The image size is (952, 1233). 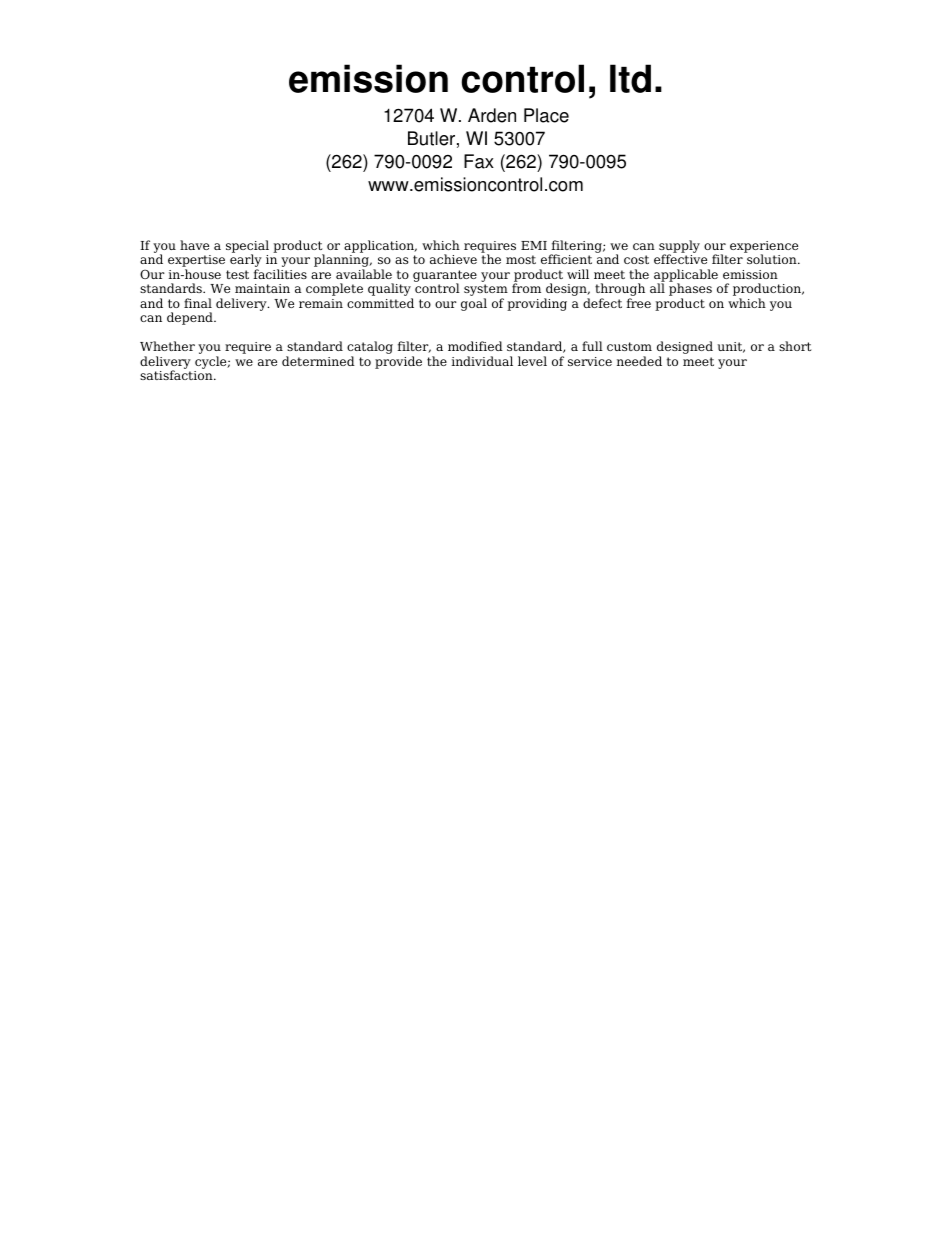 I want to click on application, so click(x=380, y=246).
